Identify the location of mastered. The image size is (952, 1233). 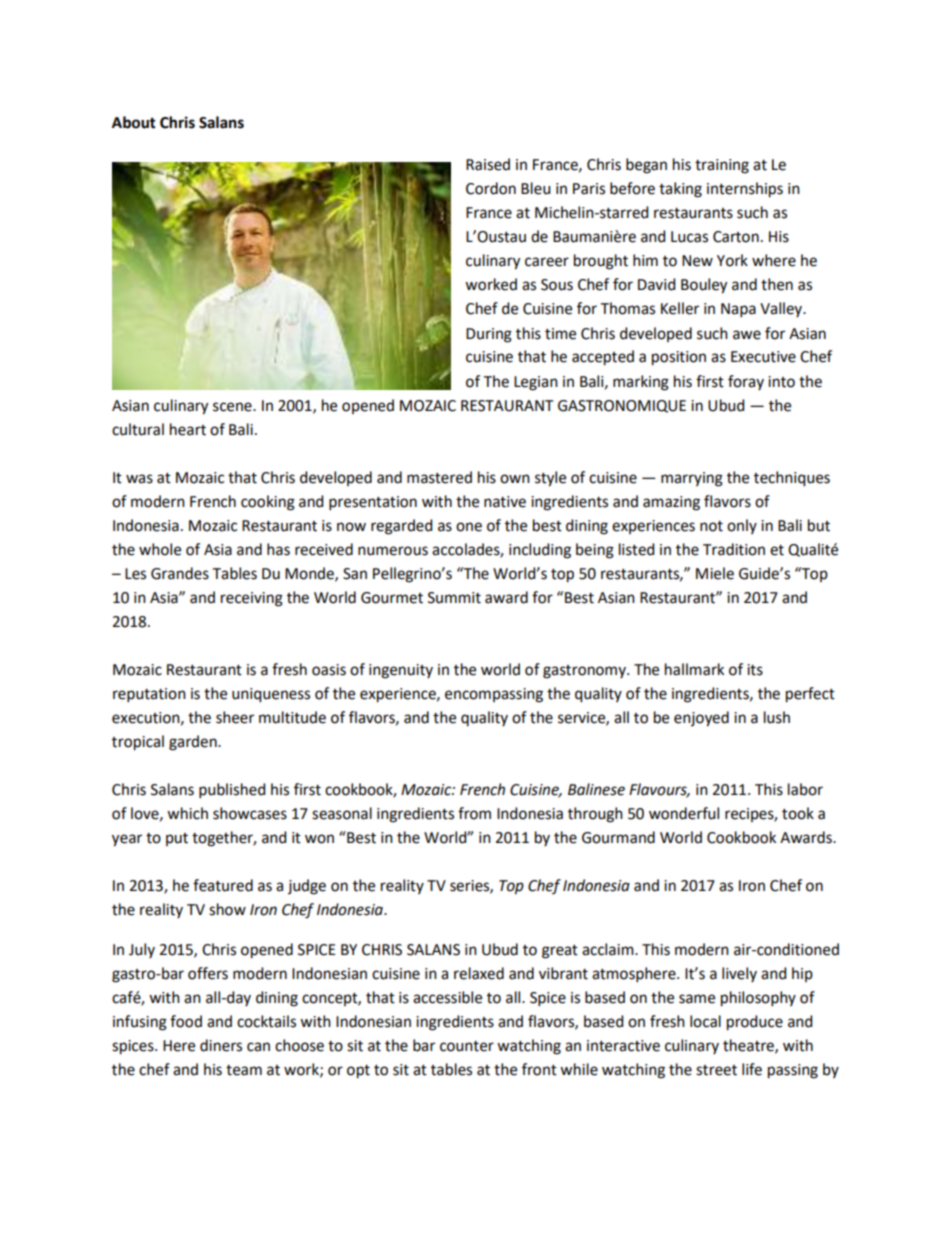
(439, 477).
